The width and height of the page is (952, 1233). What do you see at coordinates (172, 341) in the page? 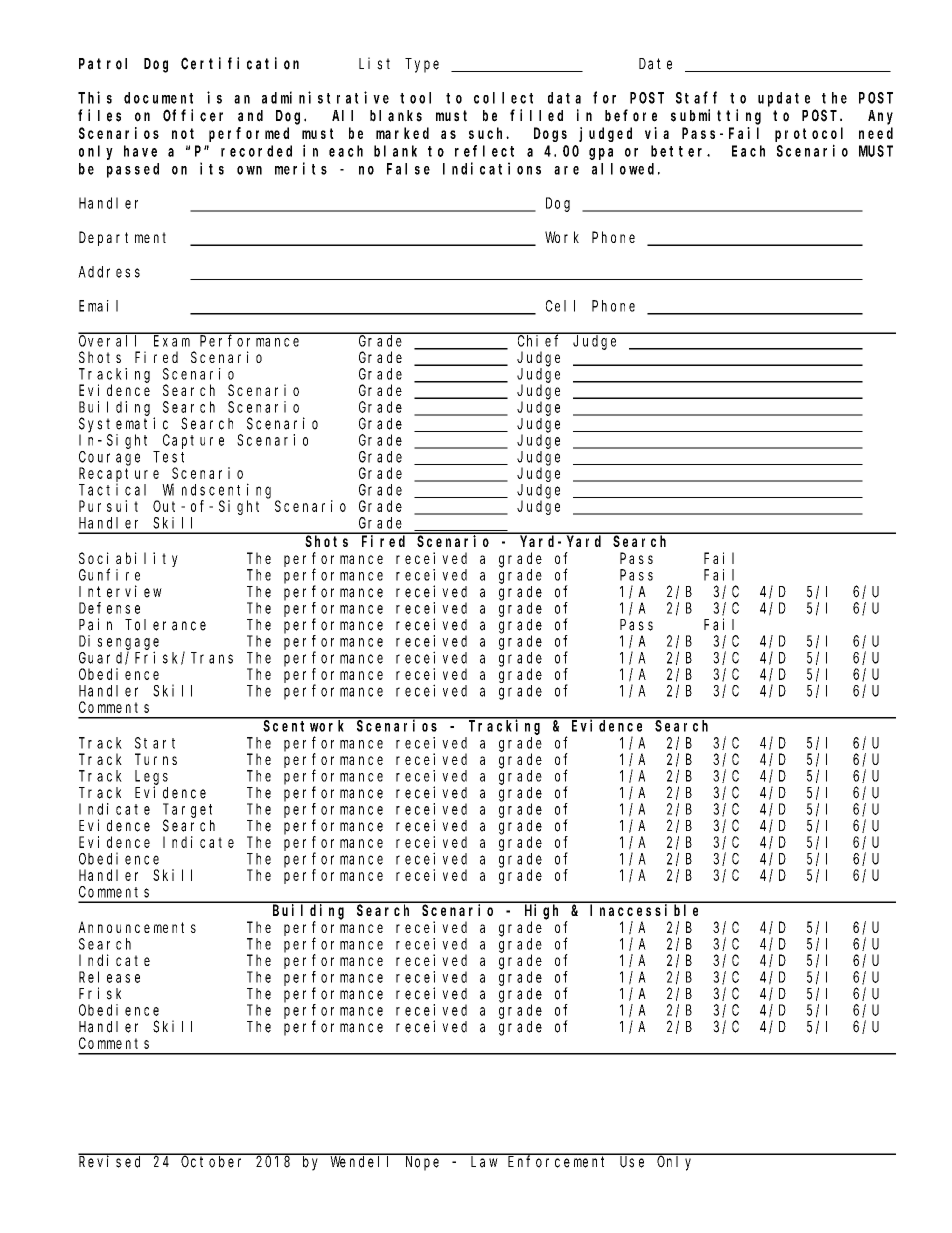
I see `Exam` at bounding box center [172, 341].
